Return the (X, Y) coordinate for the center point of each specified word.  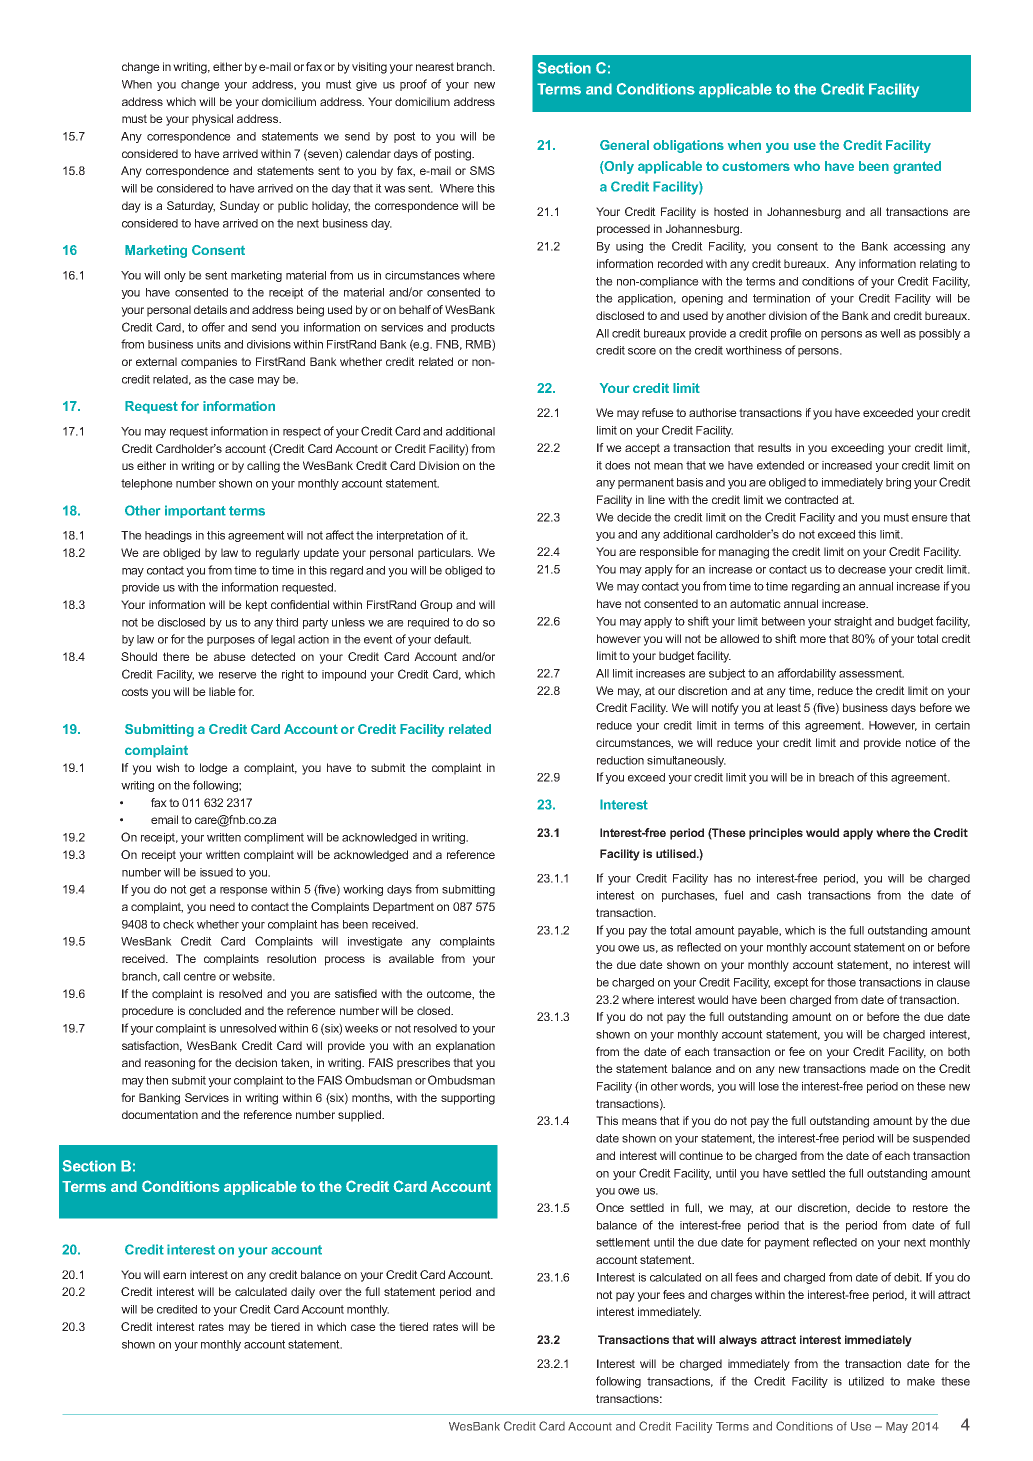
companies (209, 363)
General (624, 145)
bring (898, 483)
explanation (465, 1047)
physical (212, 120)
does (617, 465)
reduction (620, 760)
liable (222, 691)
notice (921, 742)
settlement (623, 1242)
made (884, 1068)
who (807, 166)
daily (303, 1293)
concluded (215, 1010)
